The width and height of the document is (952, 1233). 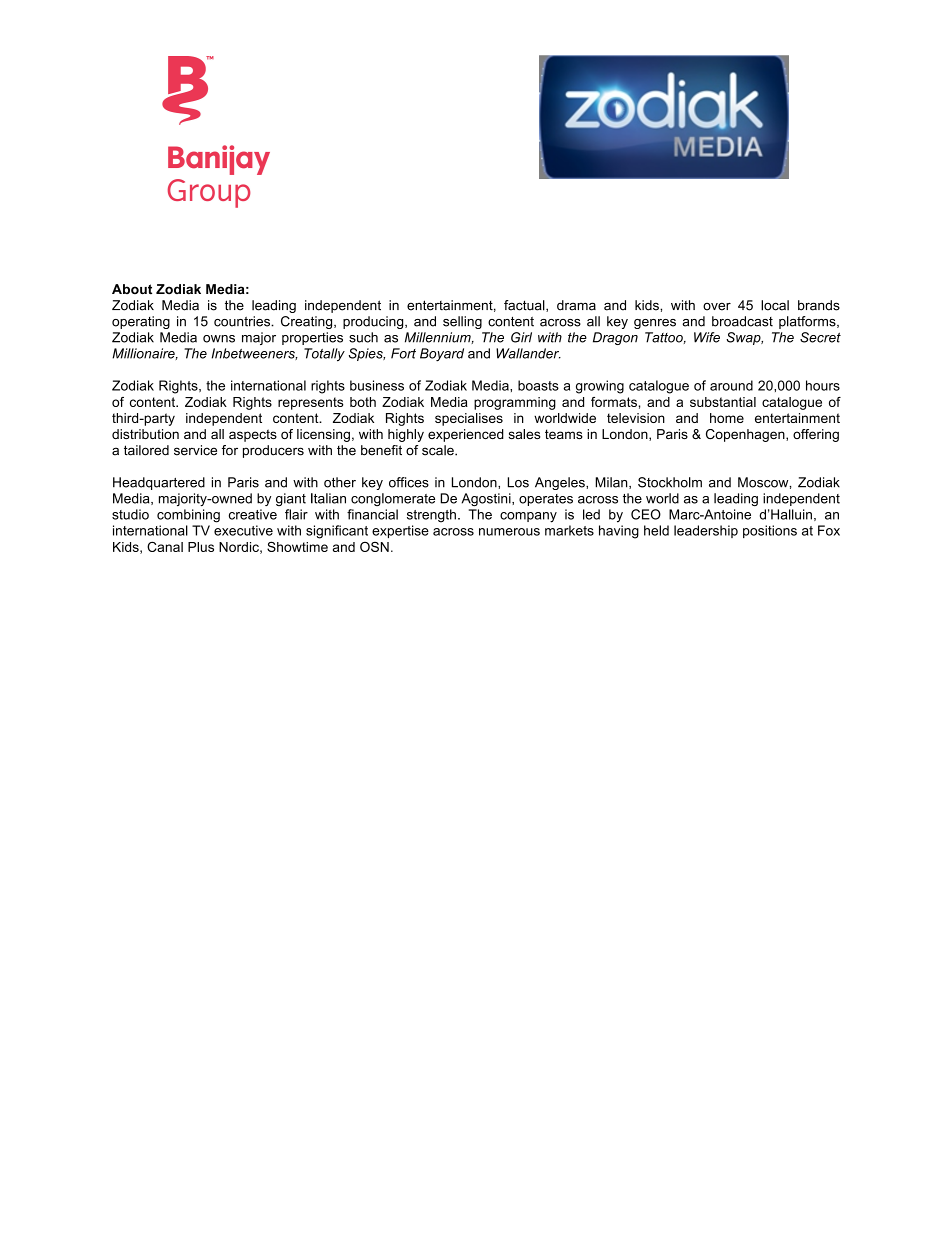 I want to click on specialises, so click(x=469, y=419).
